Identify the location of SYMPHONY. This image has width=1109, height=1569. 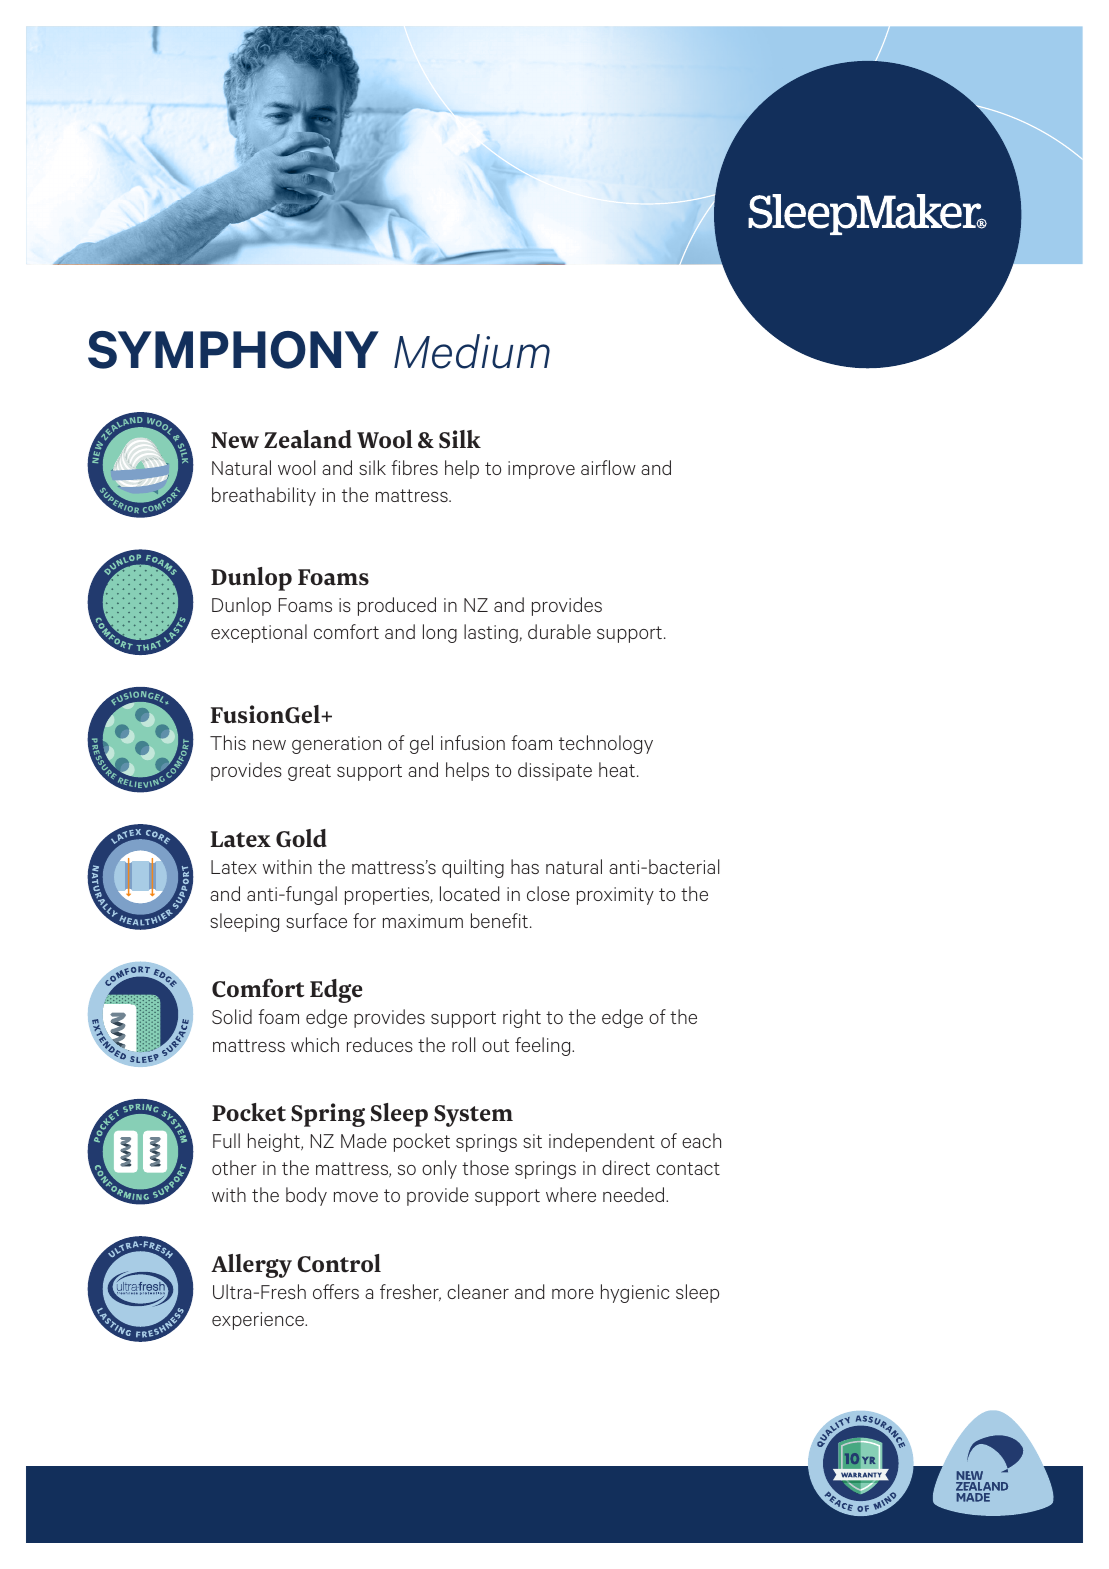
(233, 350).
